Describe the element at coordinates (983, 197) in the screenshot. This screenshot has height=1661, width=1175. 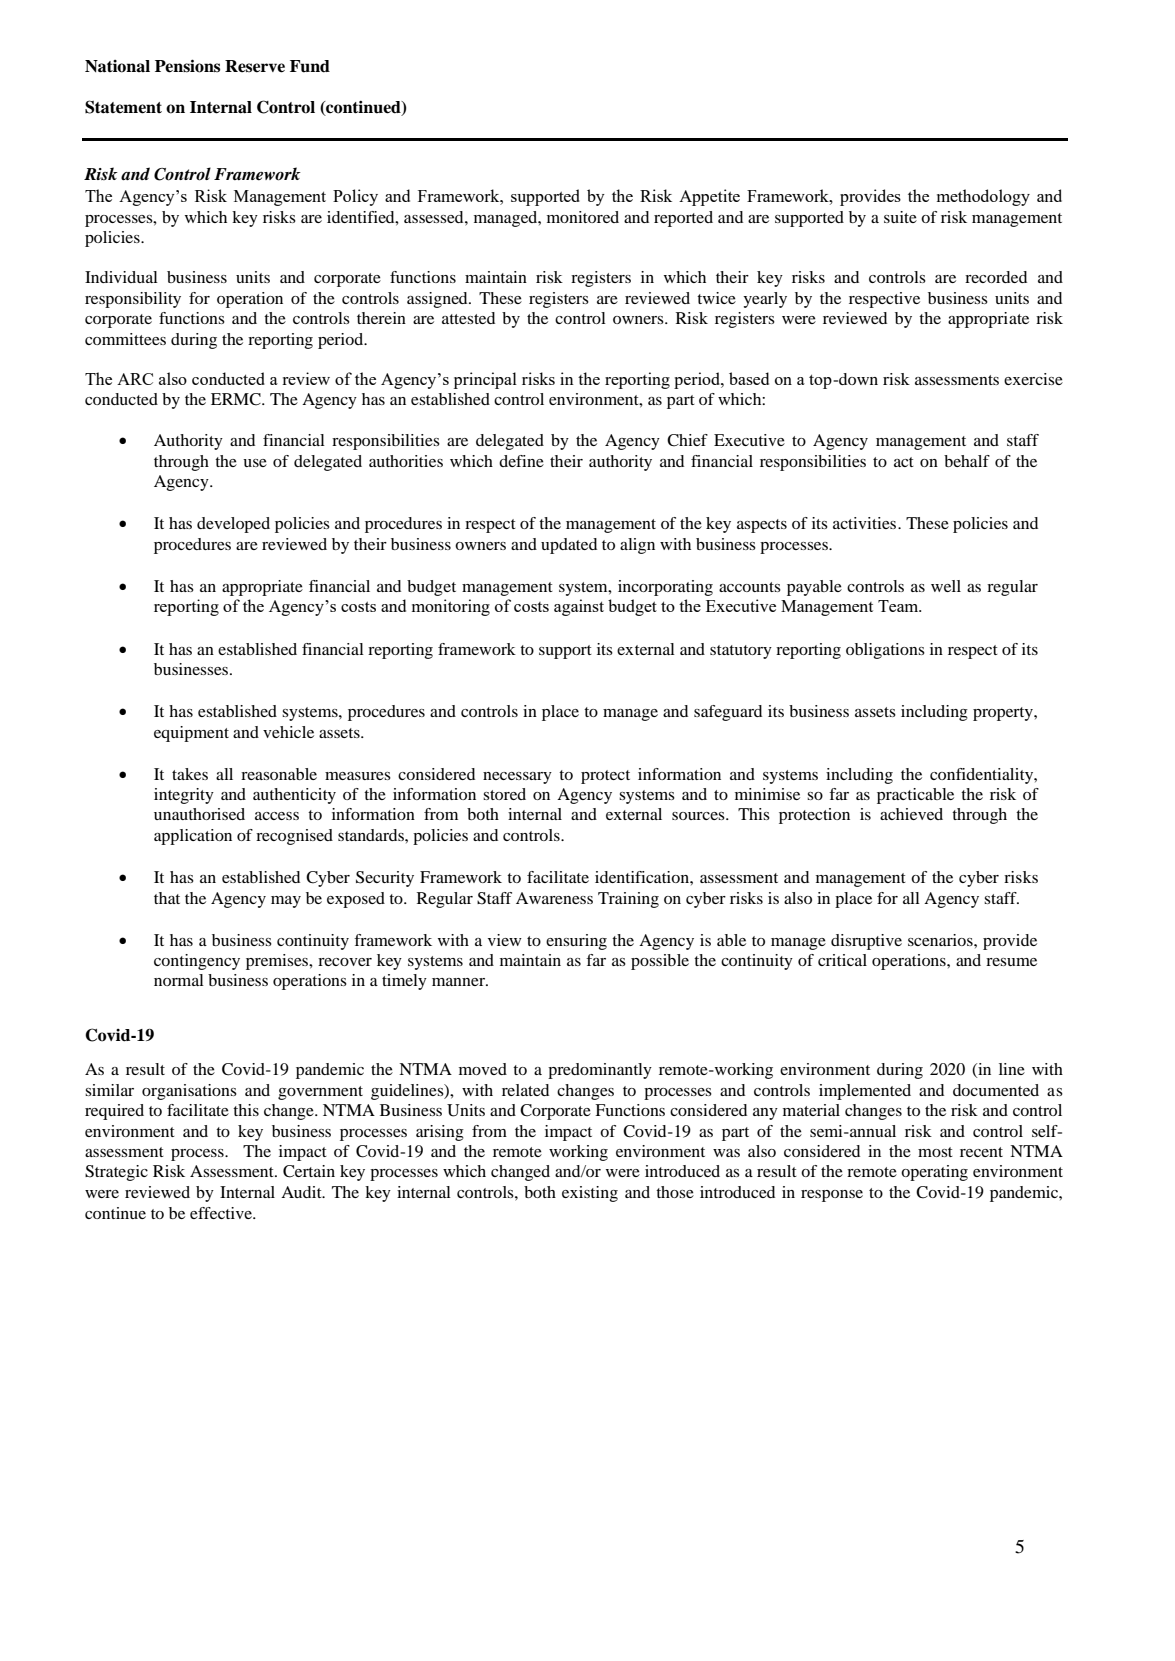
I see `methodology` at that location.
